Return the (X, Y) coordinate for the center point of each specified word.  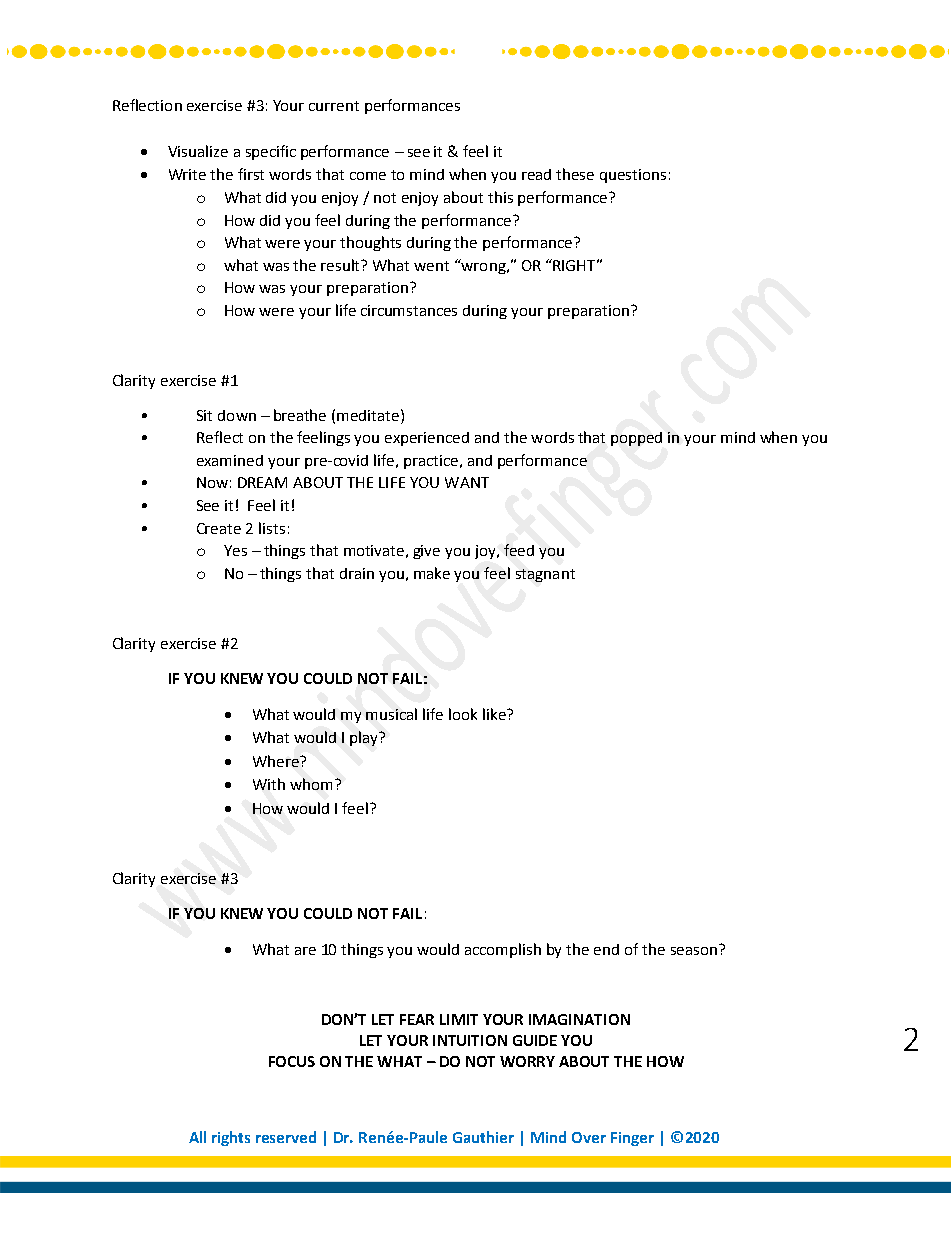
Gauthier (483, 1137)
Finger (632, 1139)
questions (633, 176)
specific (271, 152)
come (368, 176)
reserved (286, 1137)
